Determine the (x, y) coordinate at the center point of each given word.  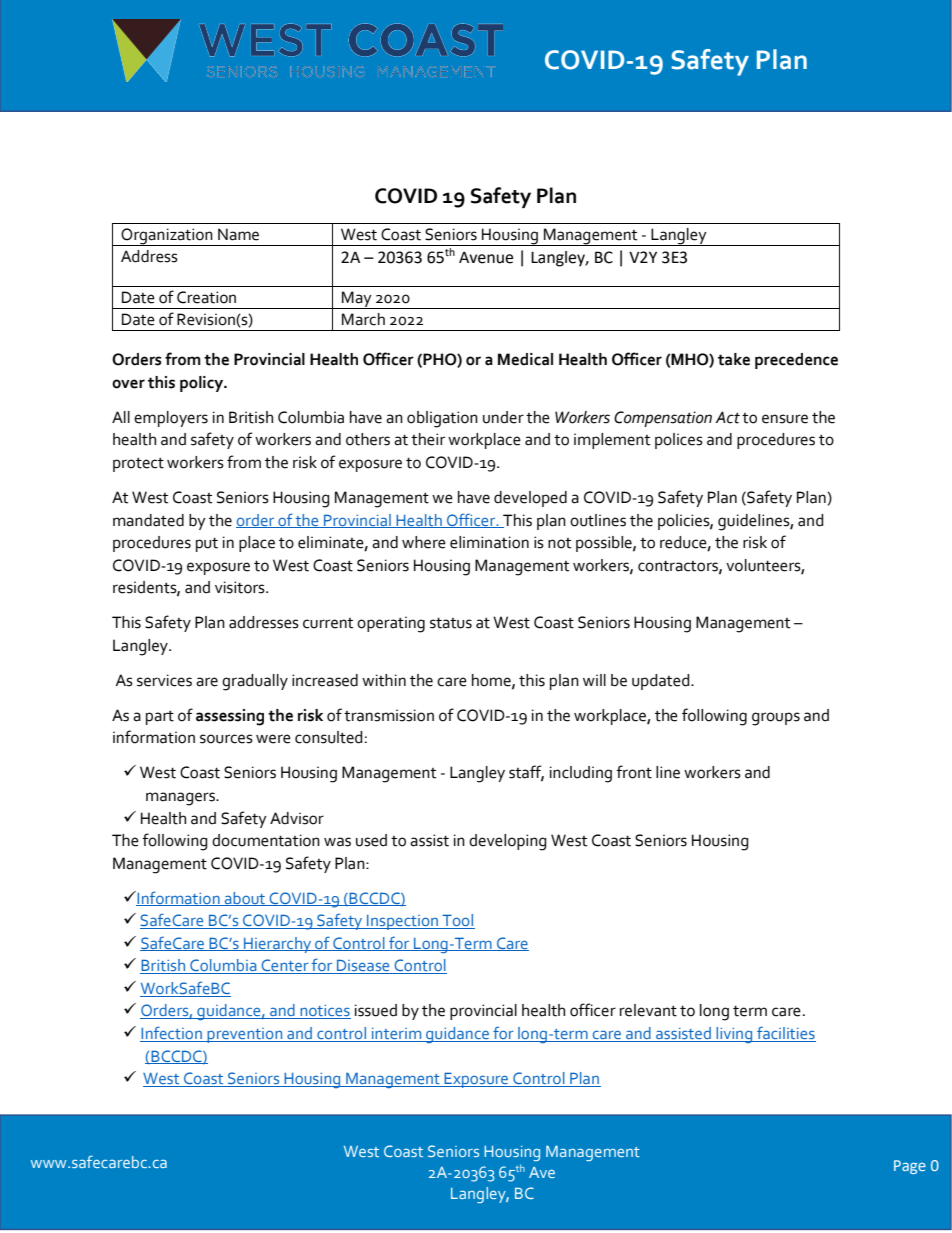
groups (776, 719)
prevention (245, 1035)
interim (396, 1035)
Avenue (486, 258)
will (594, 680)
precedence (796, 361)
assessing (230, 717)
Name (238, 234)
